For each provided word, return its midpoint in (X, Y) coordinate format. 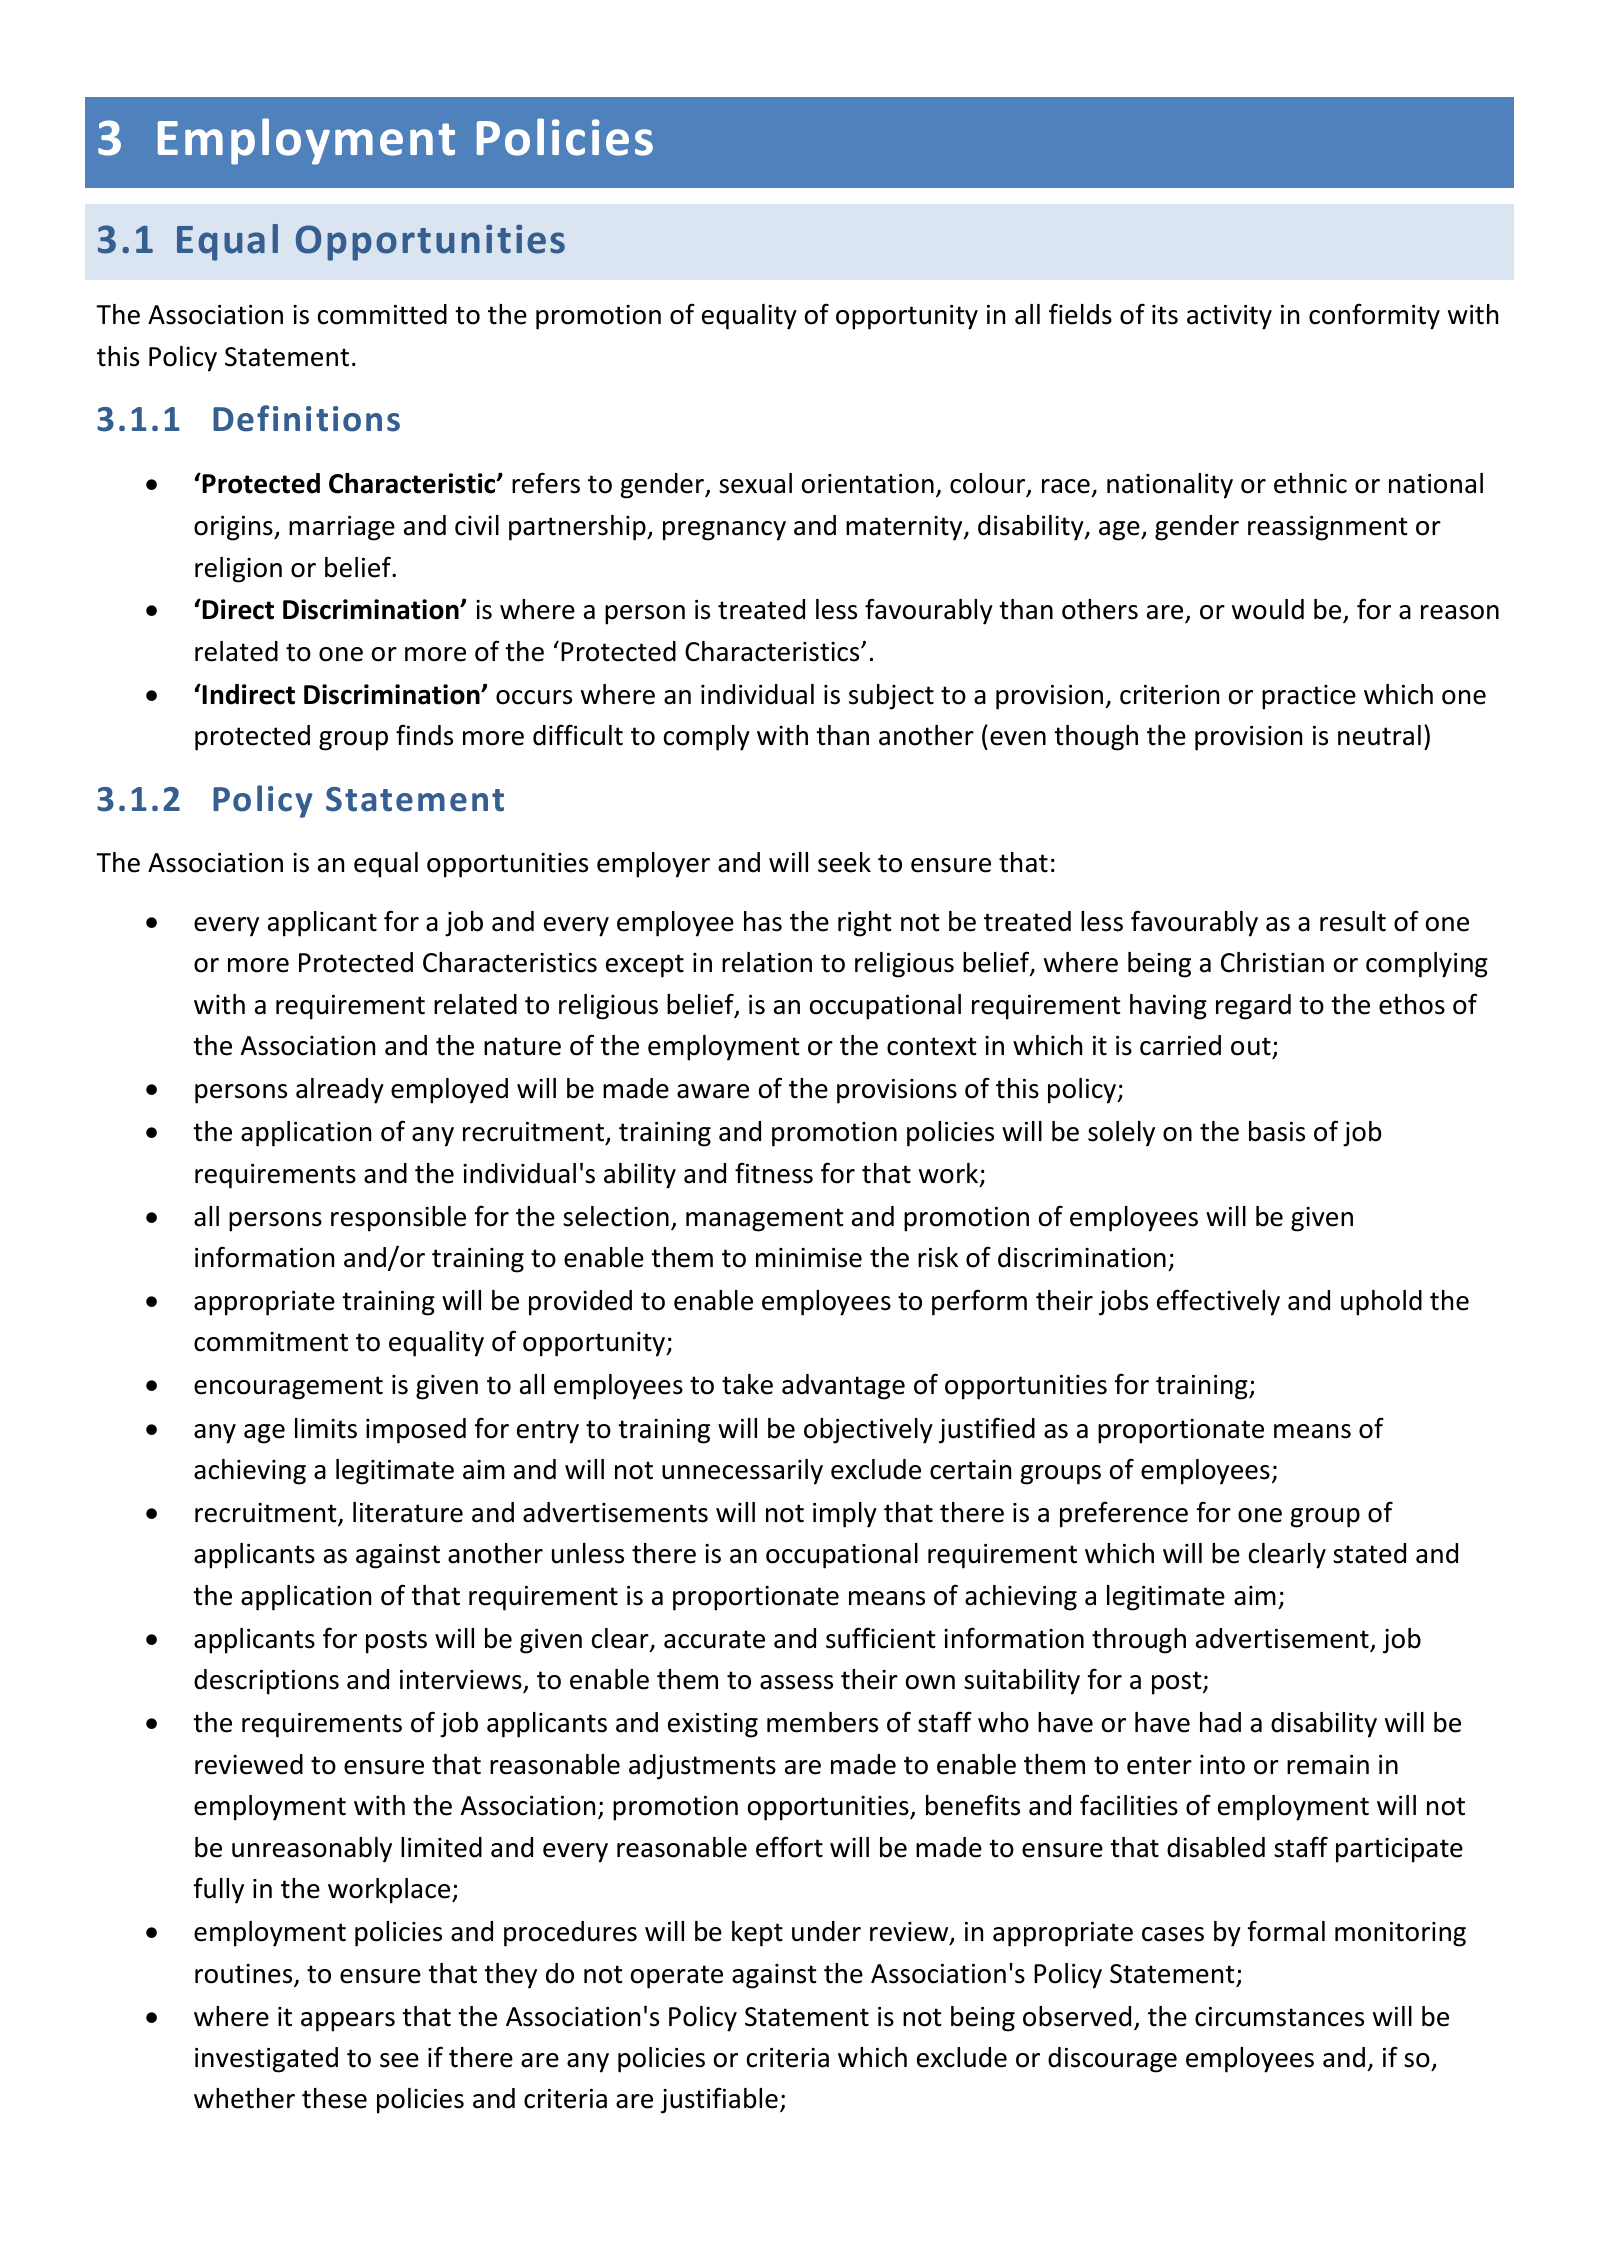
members (822, 1722)
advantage (843, 1387)
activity (1229, 317)
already (340, 1091)
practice (1309, 697)
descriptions (266, 1682)
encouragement (288, 1388)
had (1220, 1722)
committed (382, 314)
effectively (1218, 1302)
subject (891, 697)
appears (348, 2022)
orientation (868, 484)
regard (1253, 1007)
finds (424, 735)
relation (767, 962)
